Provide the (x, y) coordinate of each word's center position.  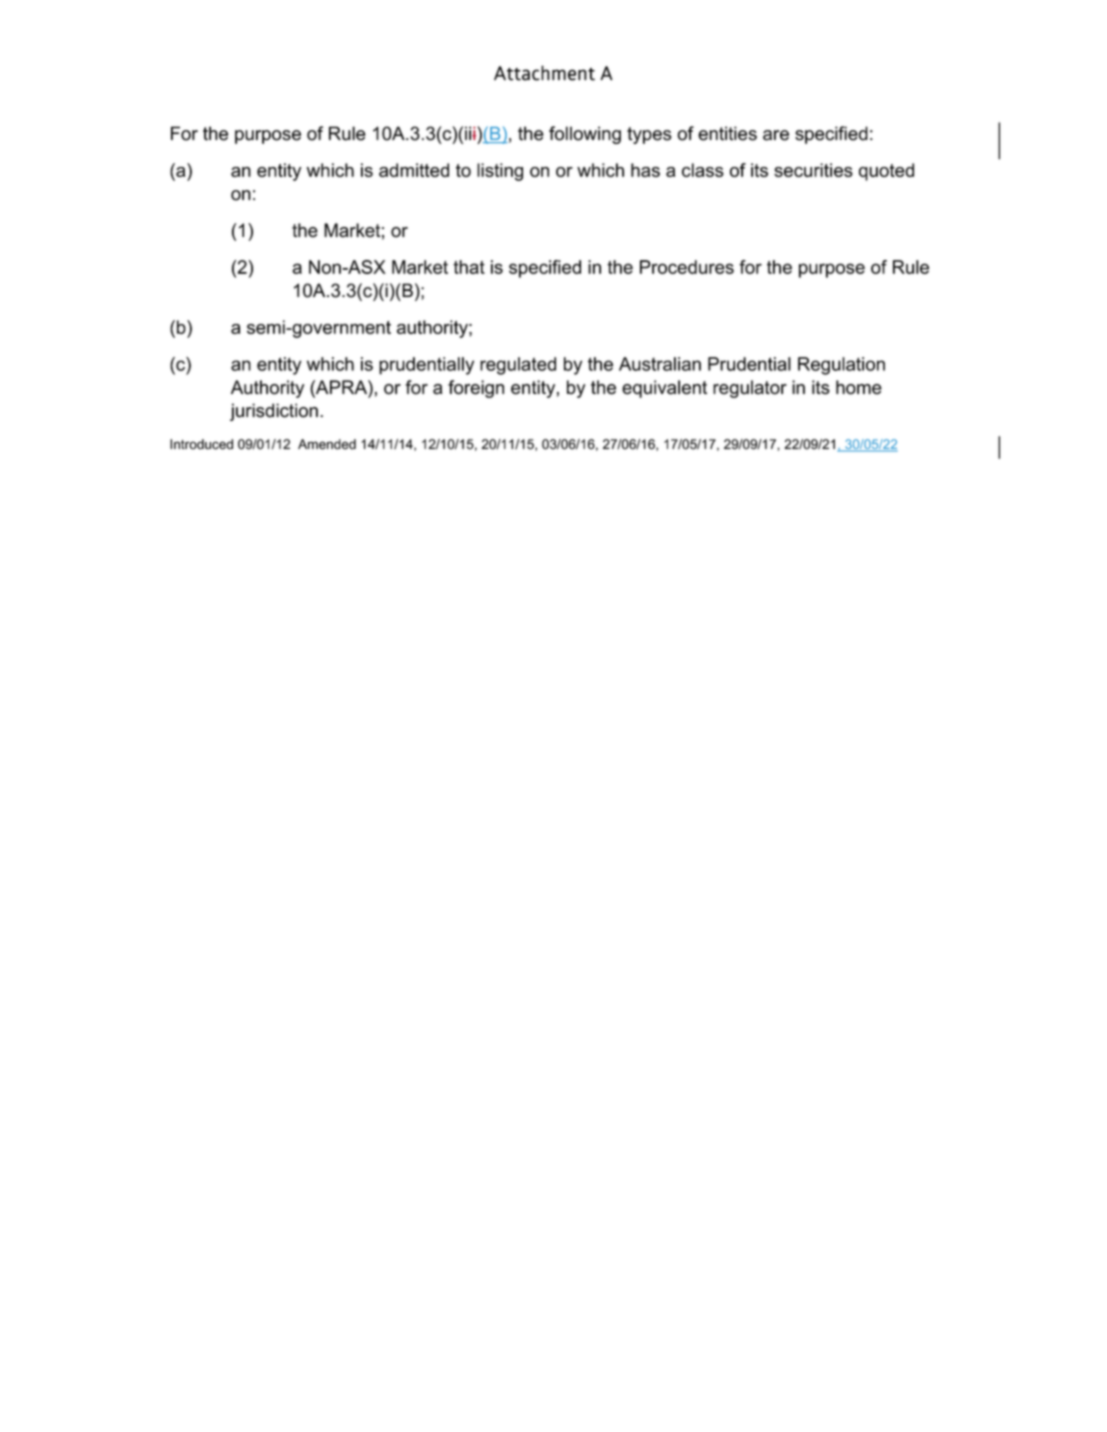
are (776, 135)
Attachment (544, 73)
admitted (414, 170)
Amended (327, 444)
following (585, 135)
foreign (476, 389)
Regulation (841, 366)
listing (500, 172)
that (469, 267)
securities (813, 170)
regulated (518, 366)
